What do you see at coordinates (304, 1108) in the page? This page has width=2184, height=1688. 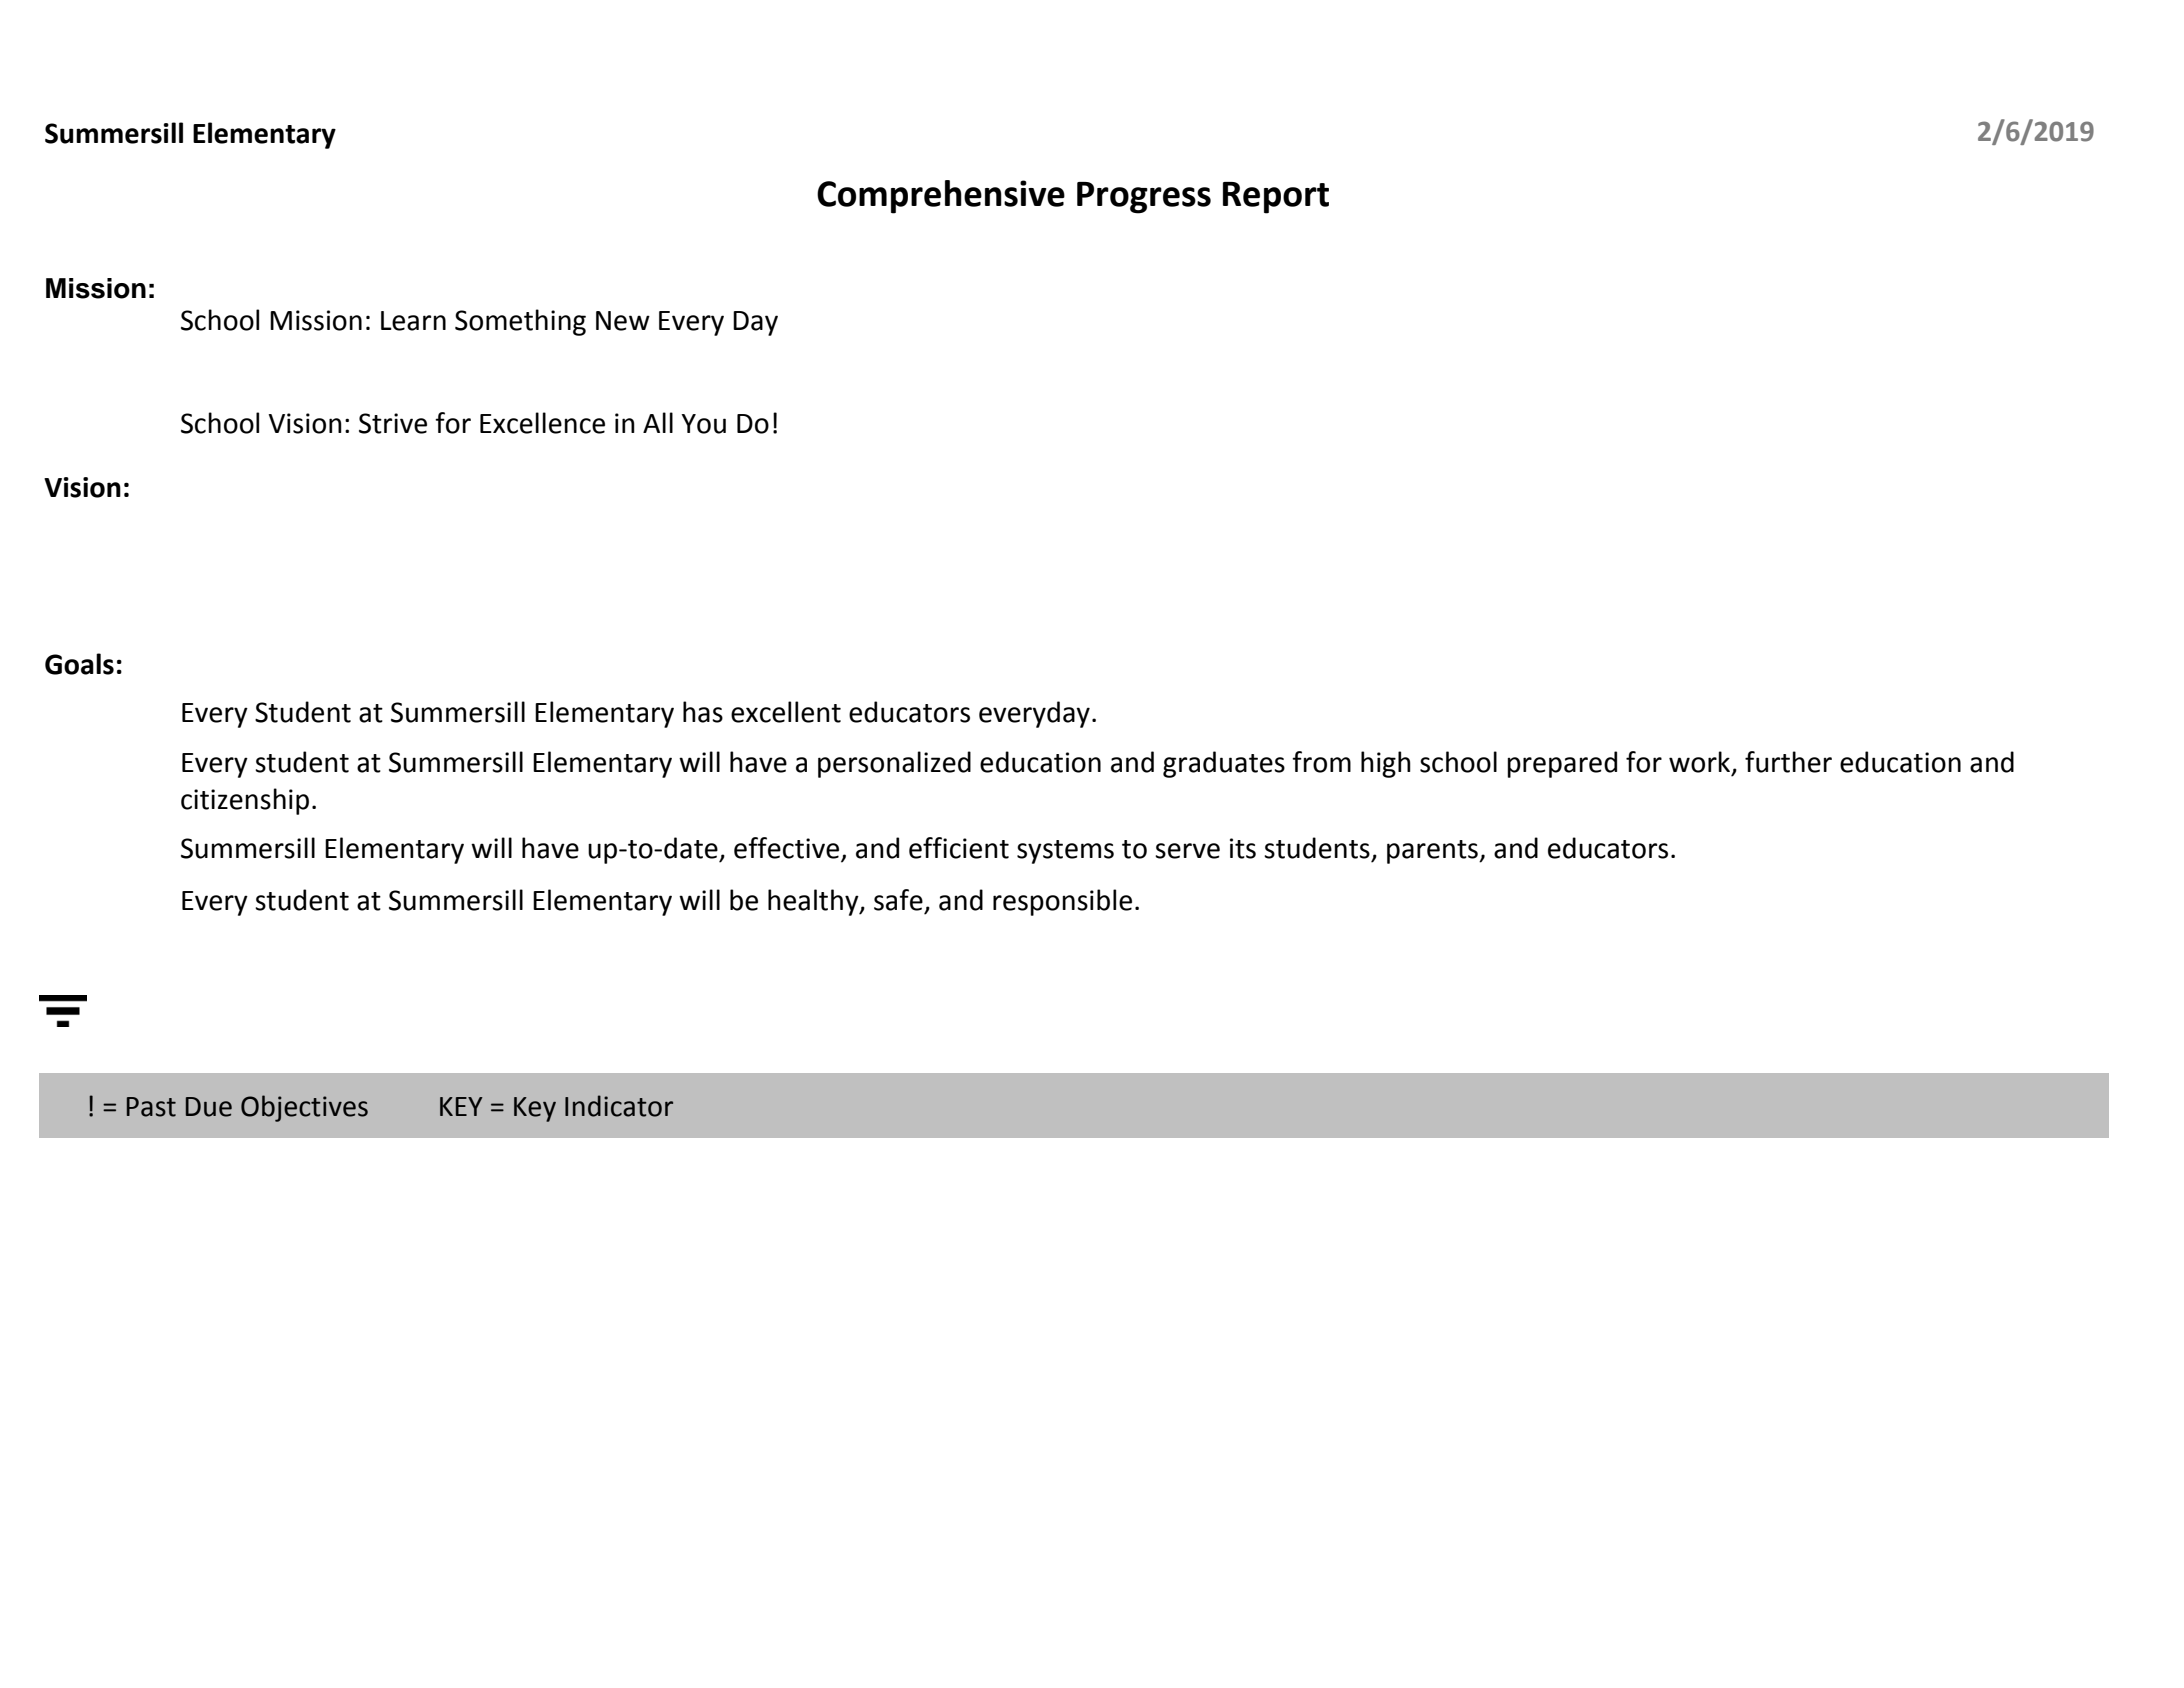 I see `Objectives` at bounding box center [304, 1108].
